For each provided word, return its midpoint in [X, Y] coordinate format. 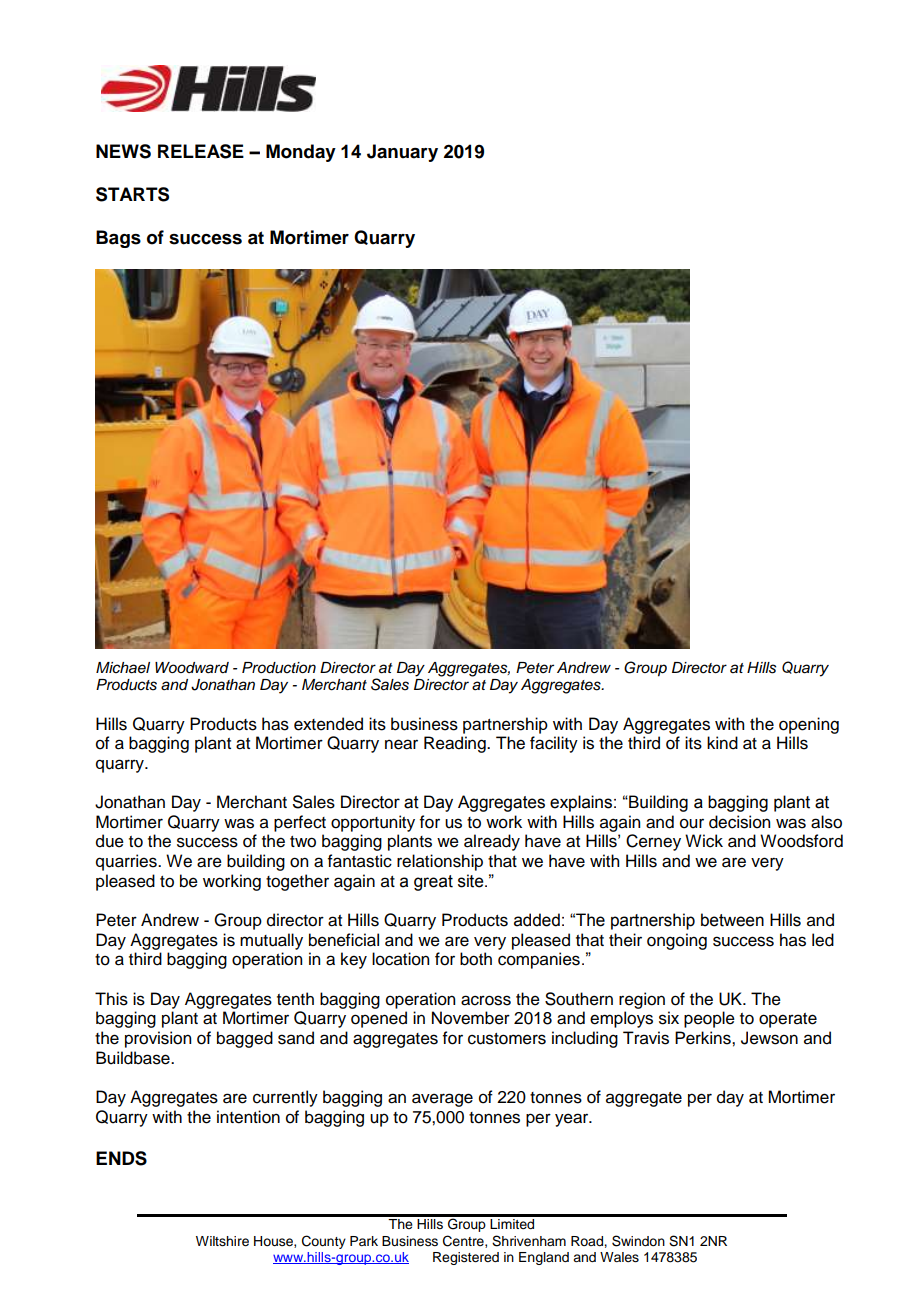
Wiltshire [222, 1241]
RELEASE [201, 151]
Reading [456, 744]
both [476, 959]
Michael [123, 668]
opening [809, 725]
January [402, 153]
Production [279, 668]
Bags [118, 239]
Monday [301, 153]
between [732, 920]
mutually [271, 941]
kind [722, 743]
